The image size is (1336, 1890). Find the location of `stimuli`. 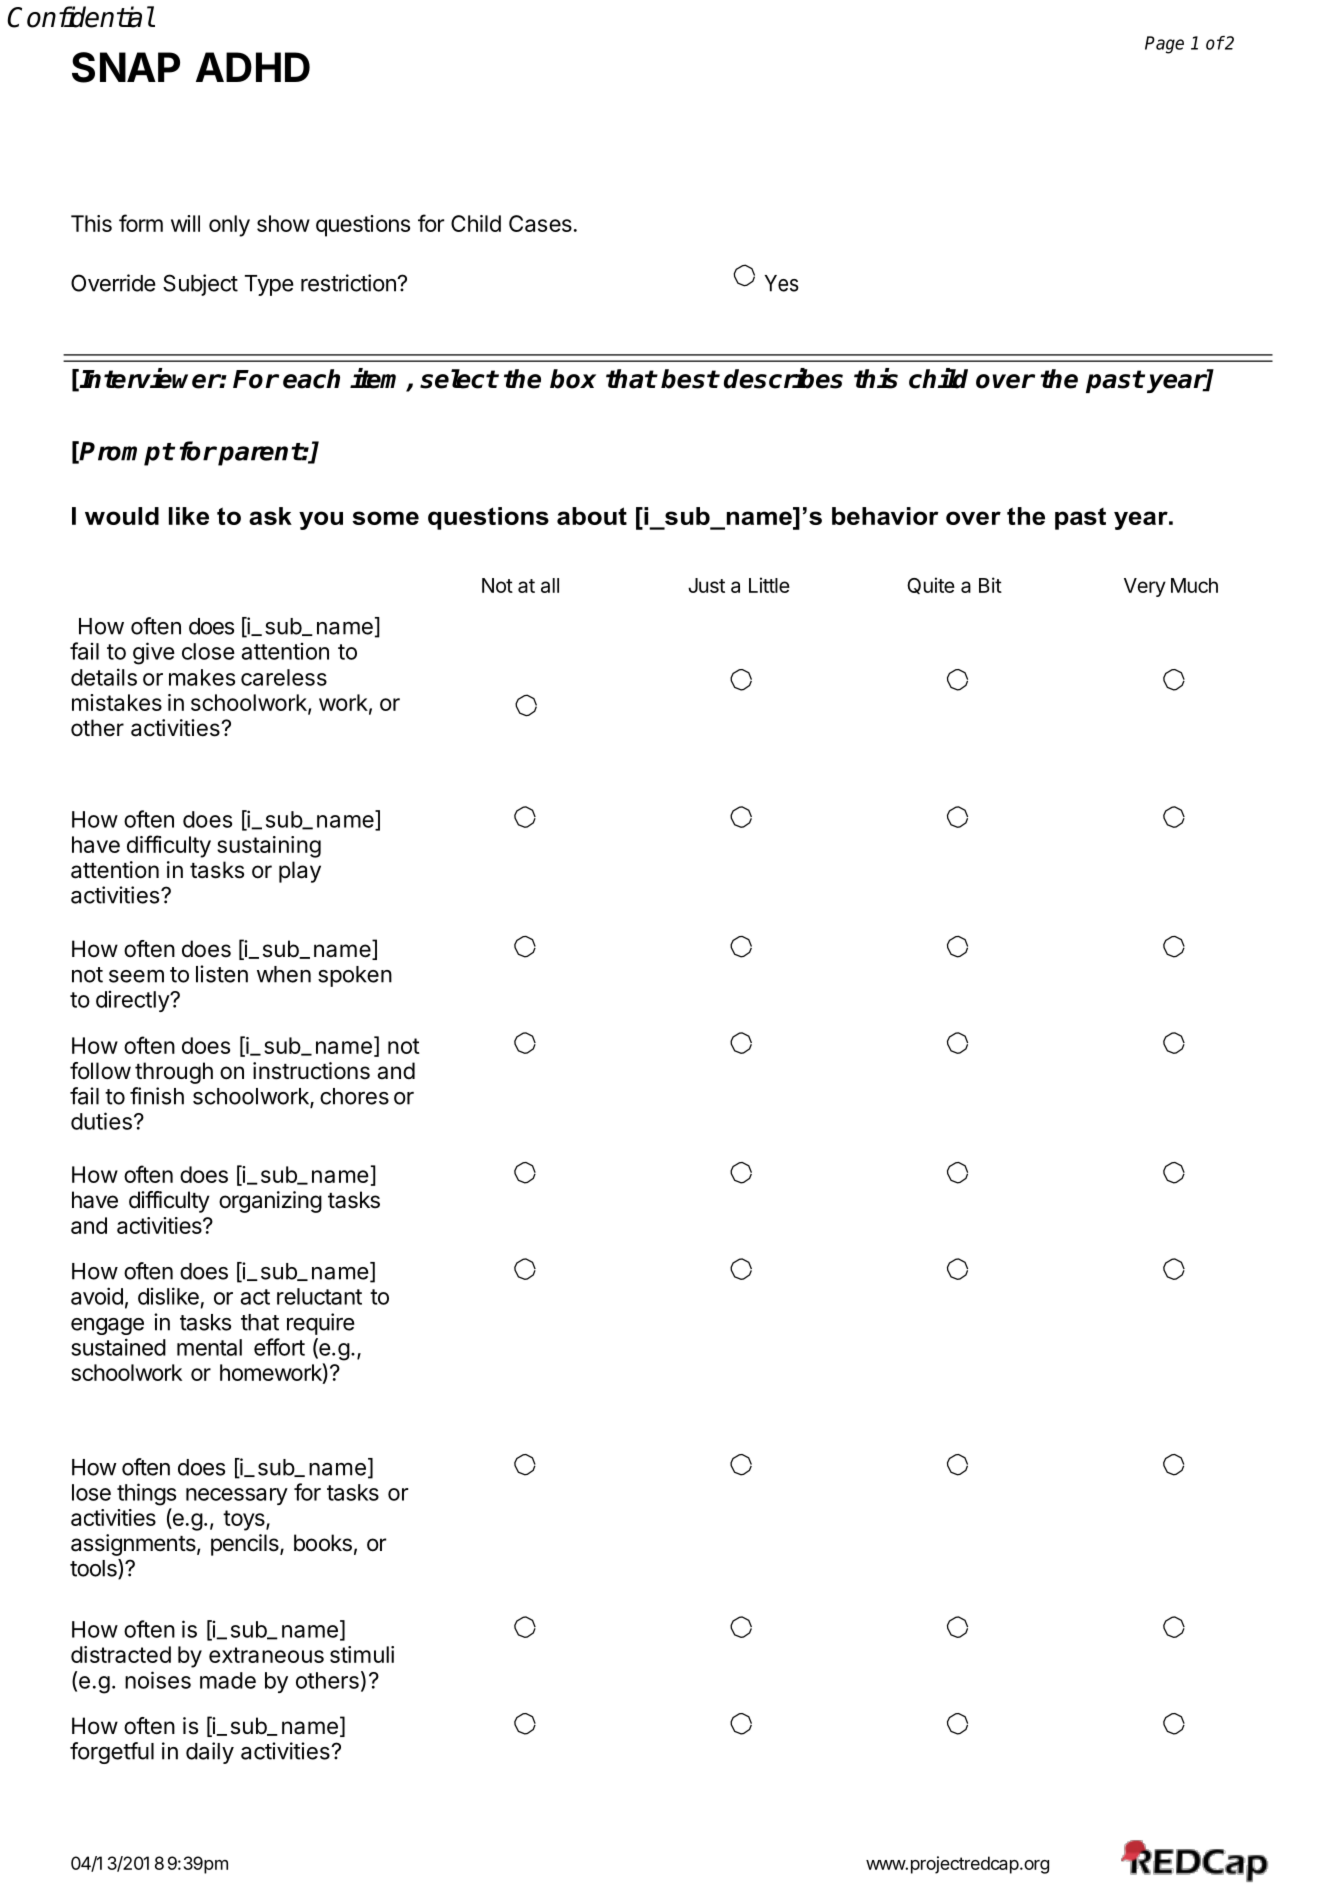

stimuli is located at coordinates (362, 1654).
